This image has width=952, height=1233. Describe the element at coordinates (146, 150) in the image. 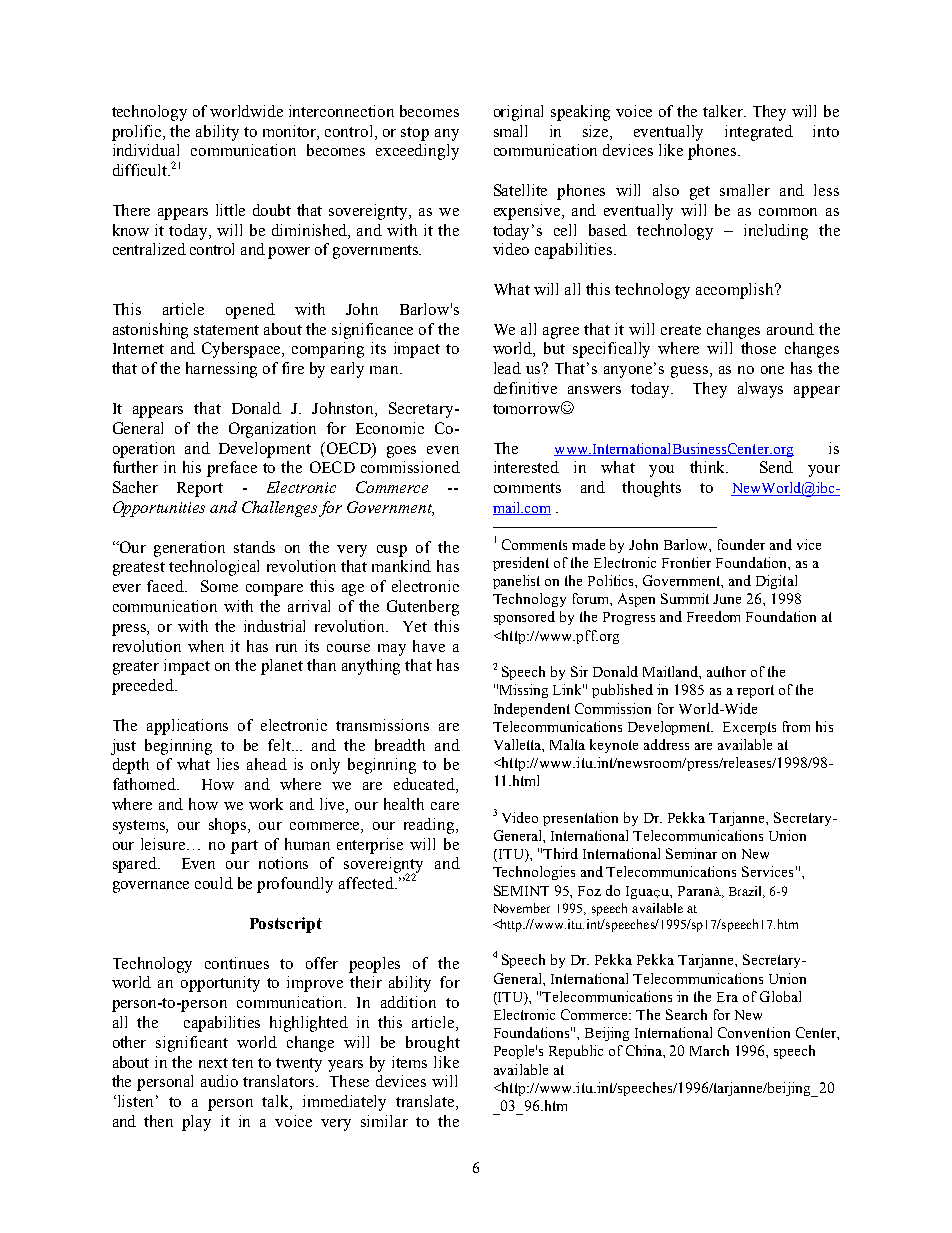

I see `individual` at that location.
